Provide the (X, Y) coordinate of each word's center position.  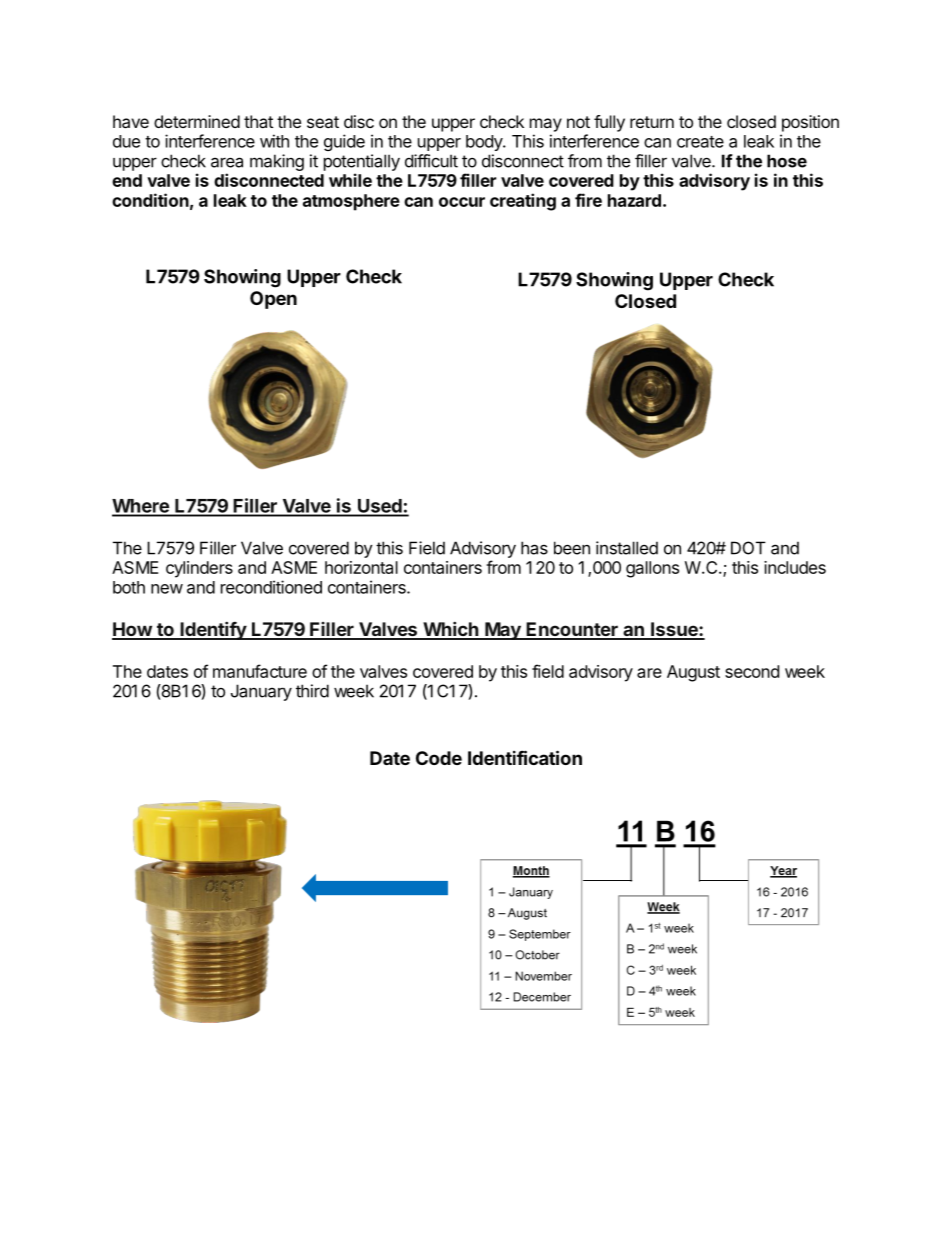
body (485, 143)
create (700, 142)
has (534, 548)
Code (439, 758)
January (261, 692)
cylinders (199, 569)
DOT (748, 548)
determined (197, 121)
